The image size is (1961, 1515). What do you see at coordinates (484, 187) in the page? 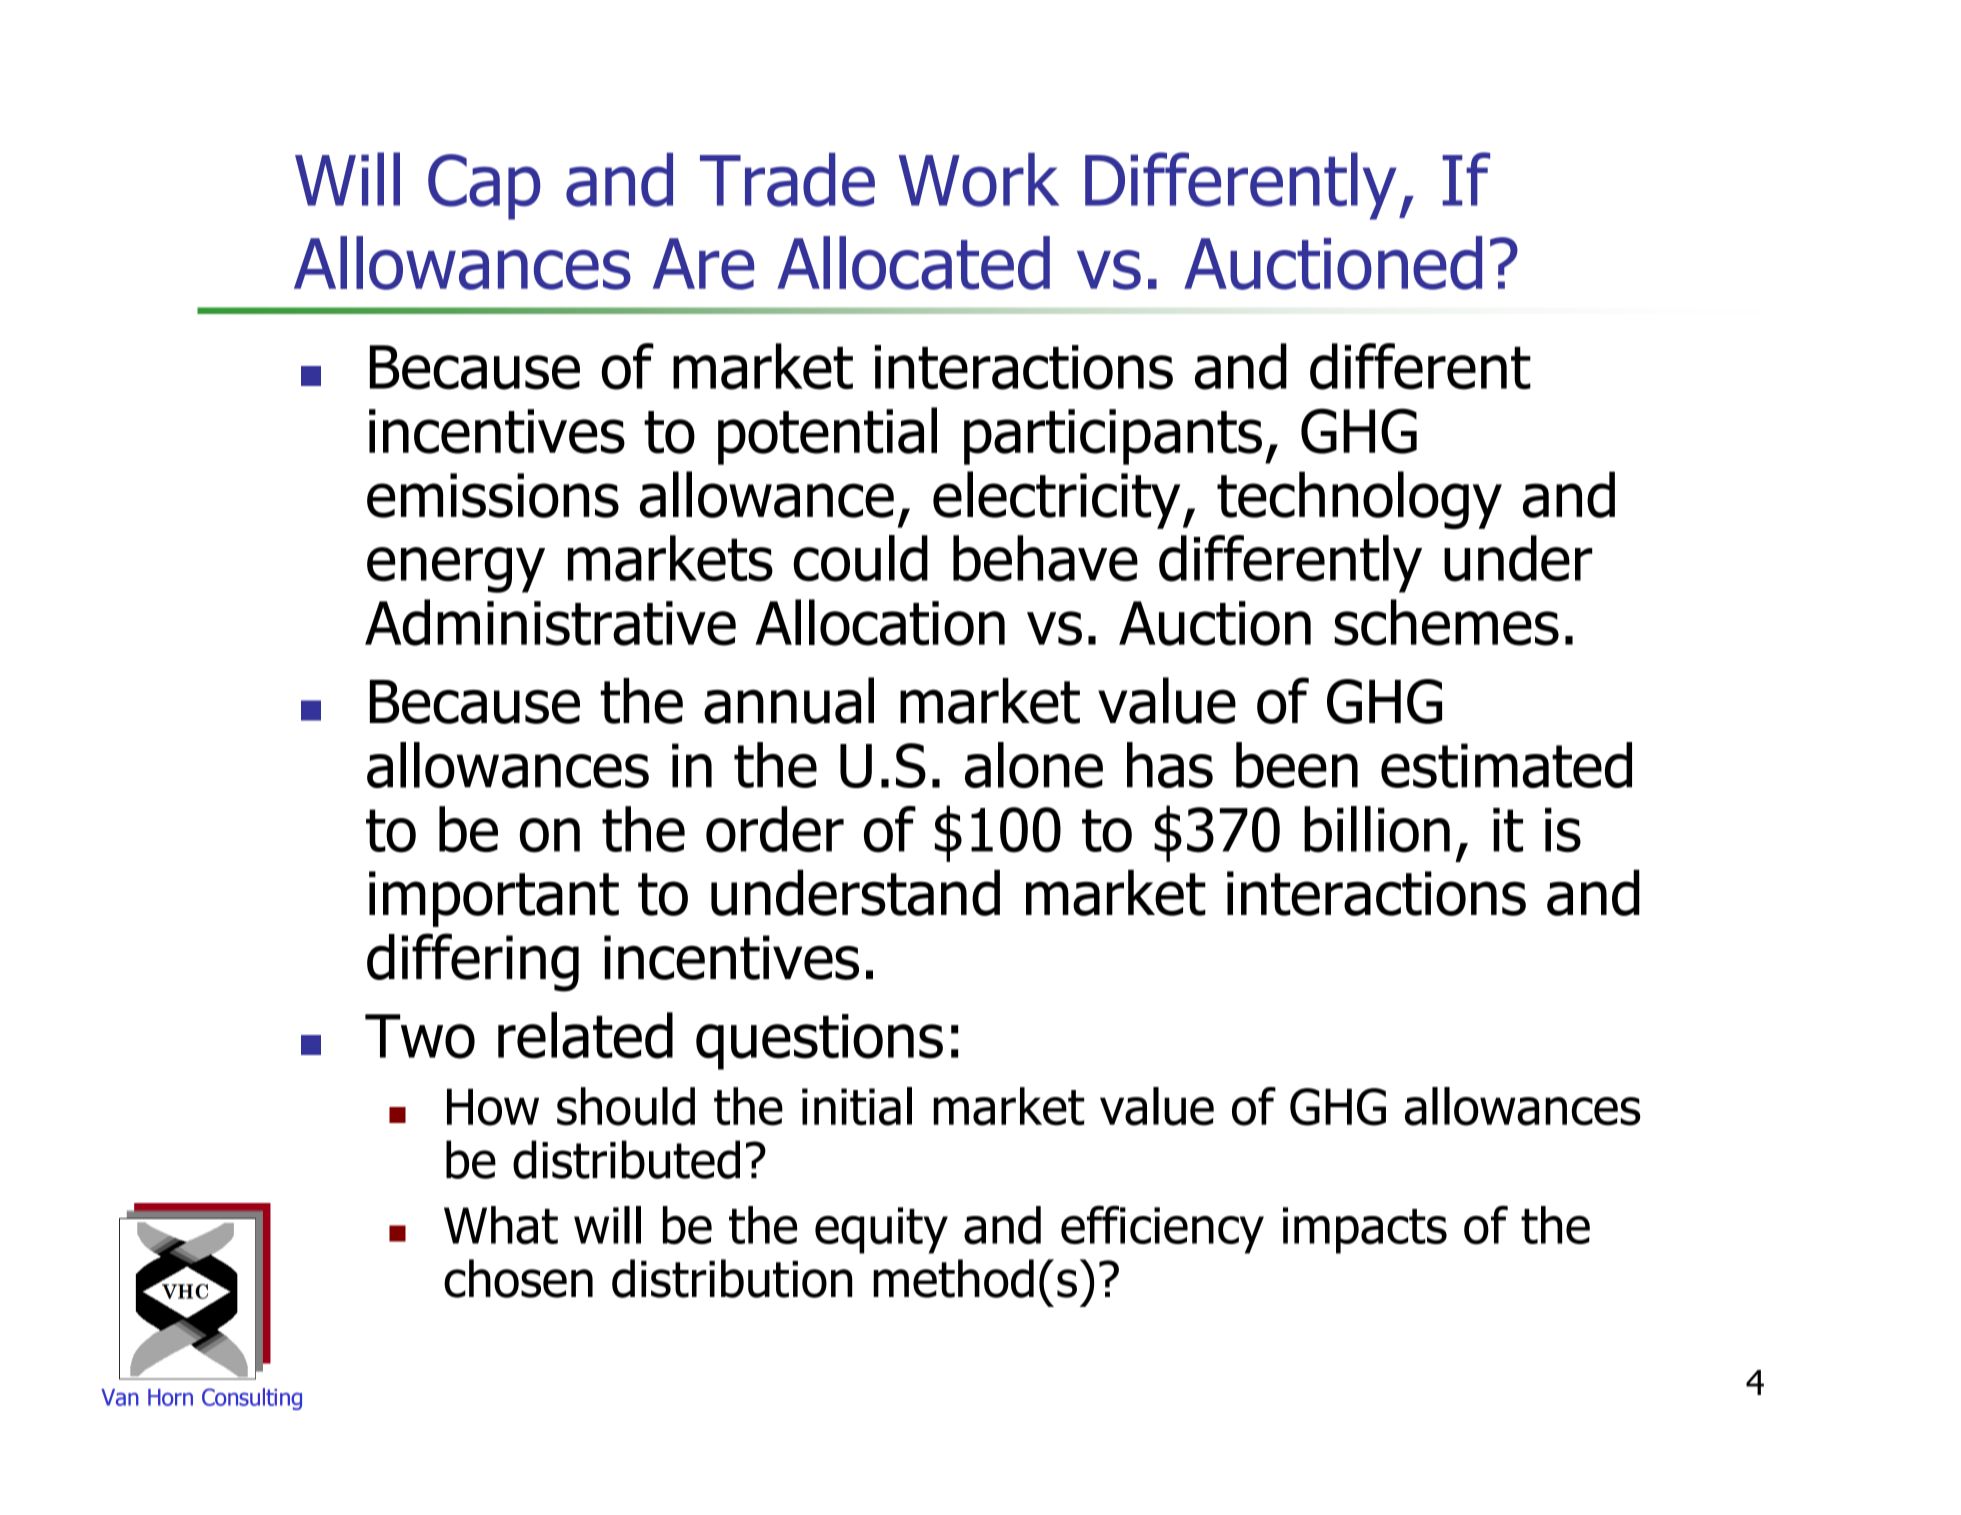
I see `Cap` at bounding box center [484, 187].
